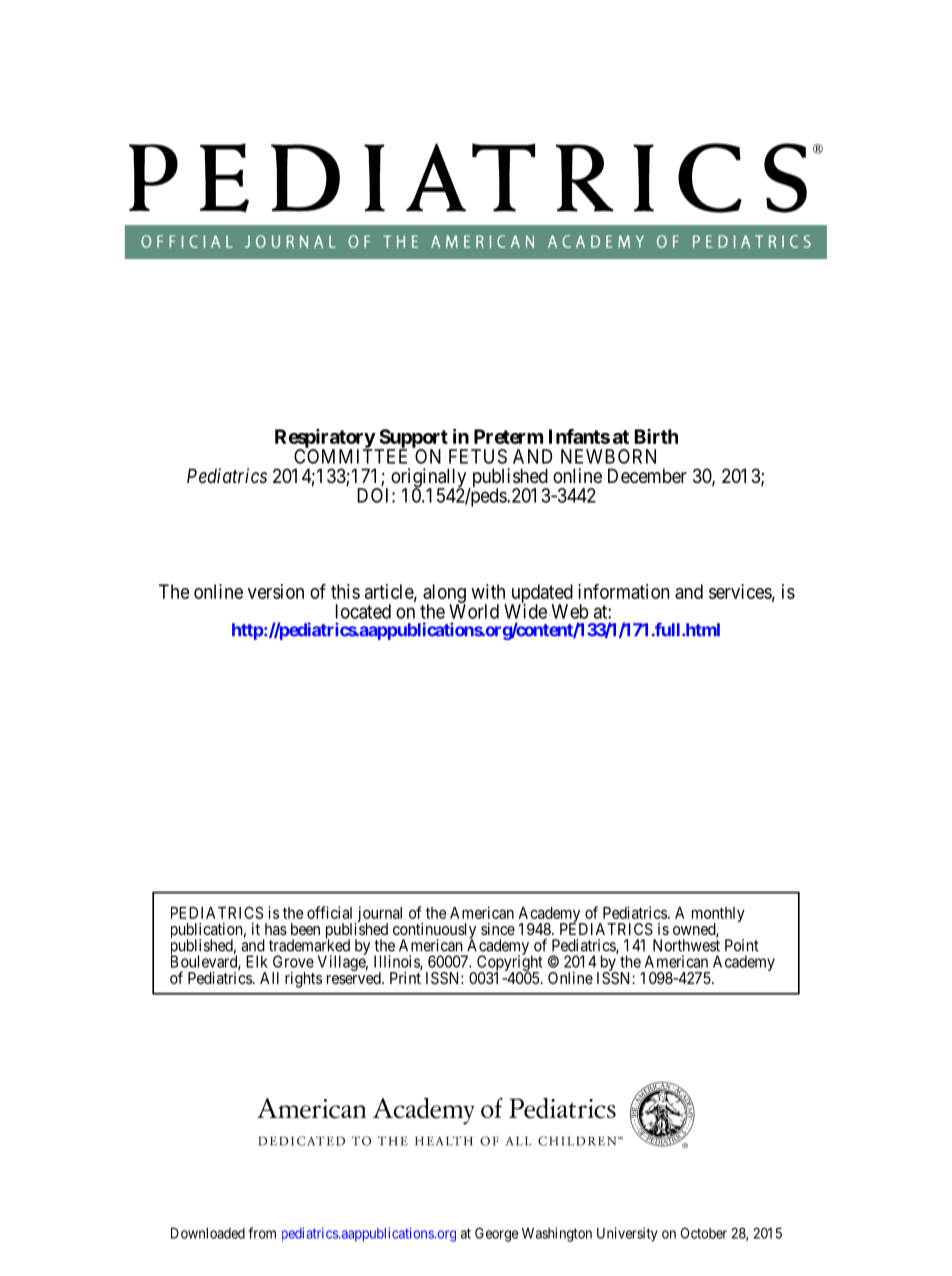 This page has width=952, height=1276. I want to click on FETUS, so click(478, 456).
